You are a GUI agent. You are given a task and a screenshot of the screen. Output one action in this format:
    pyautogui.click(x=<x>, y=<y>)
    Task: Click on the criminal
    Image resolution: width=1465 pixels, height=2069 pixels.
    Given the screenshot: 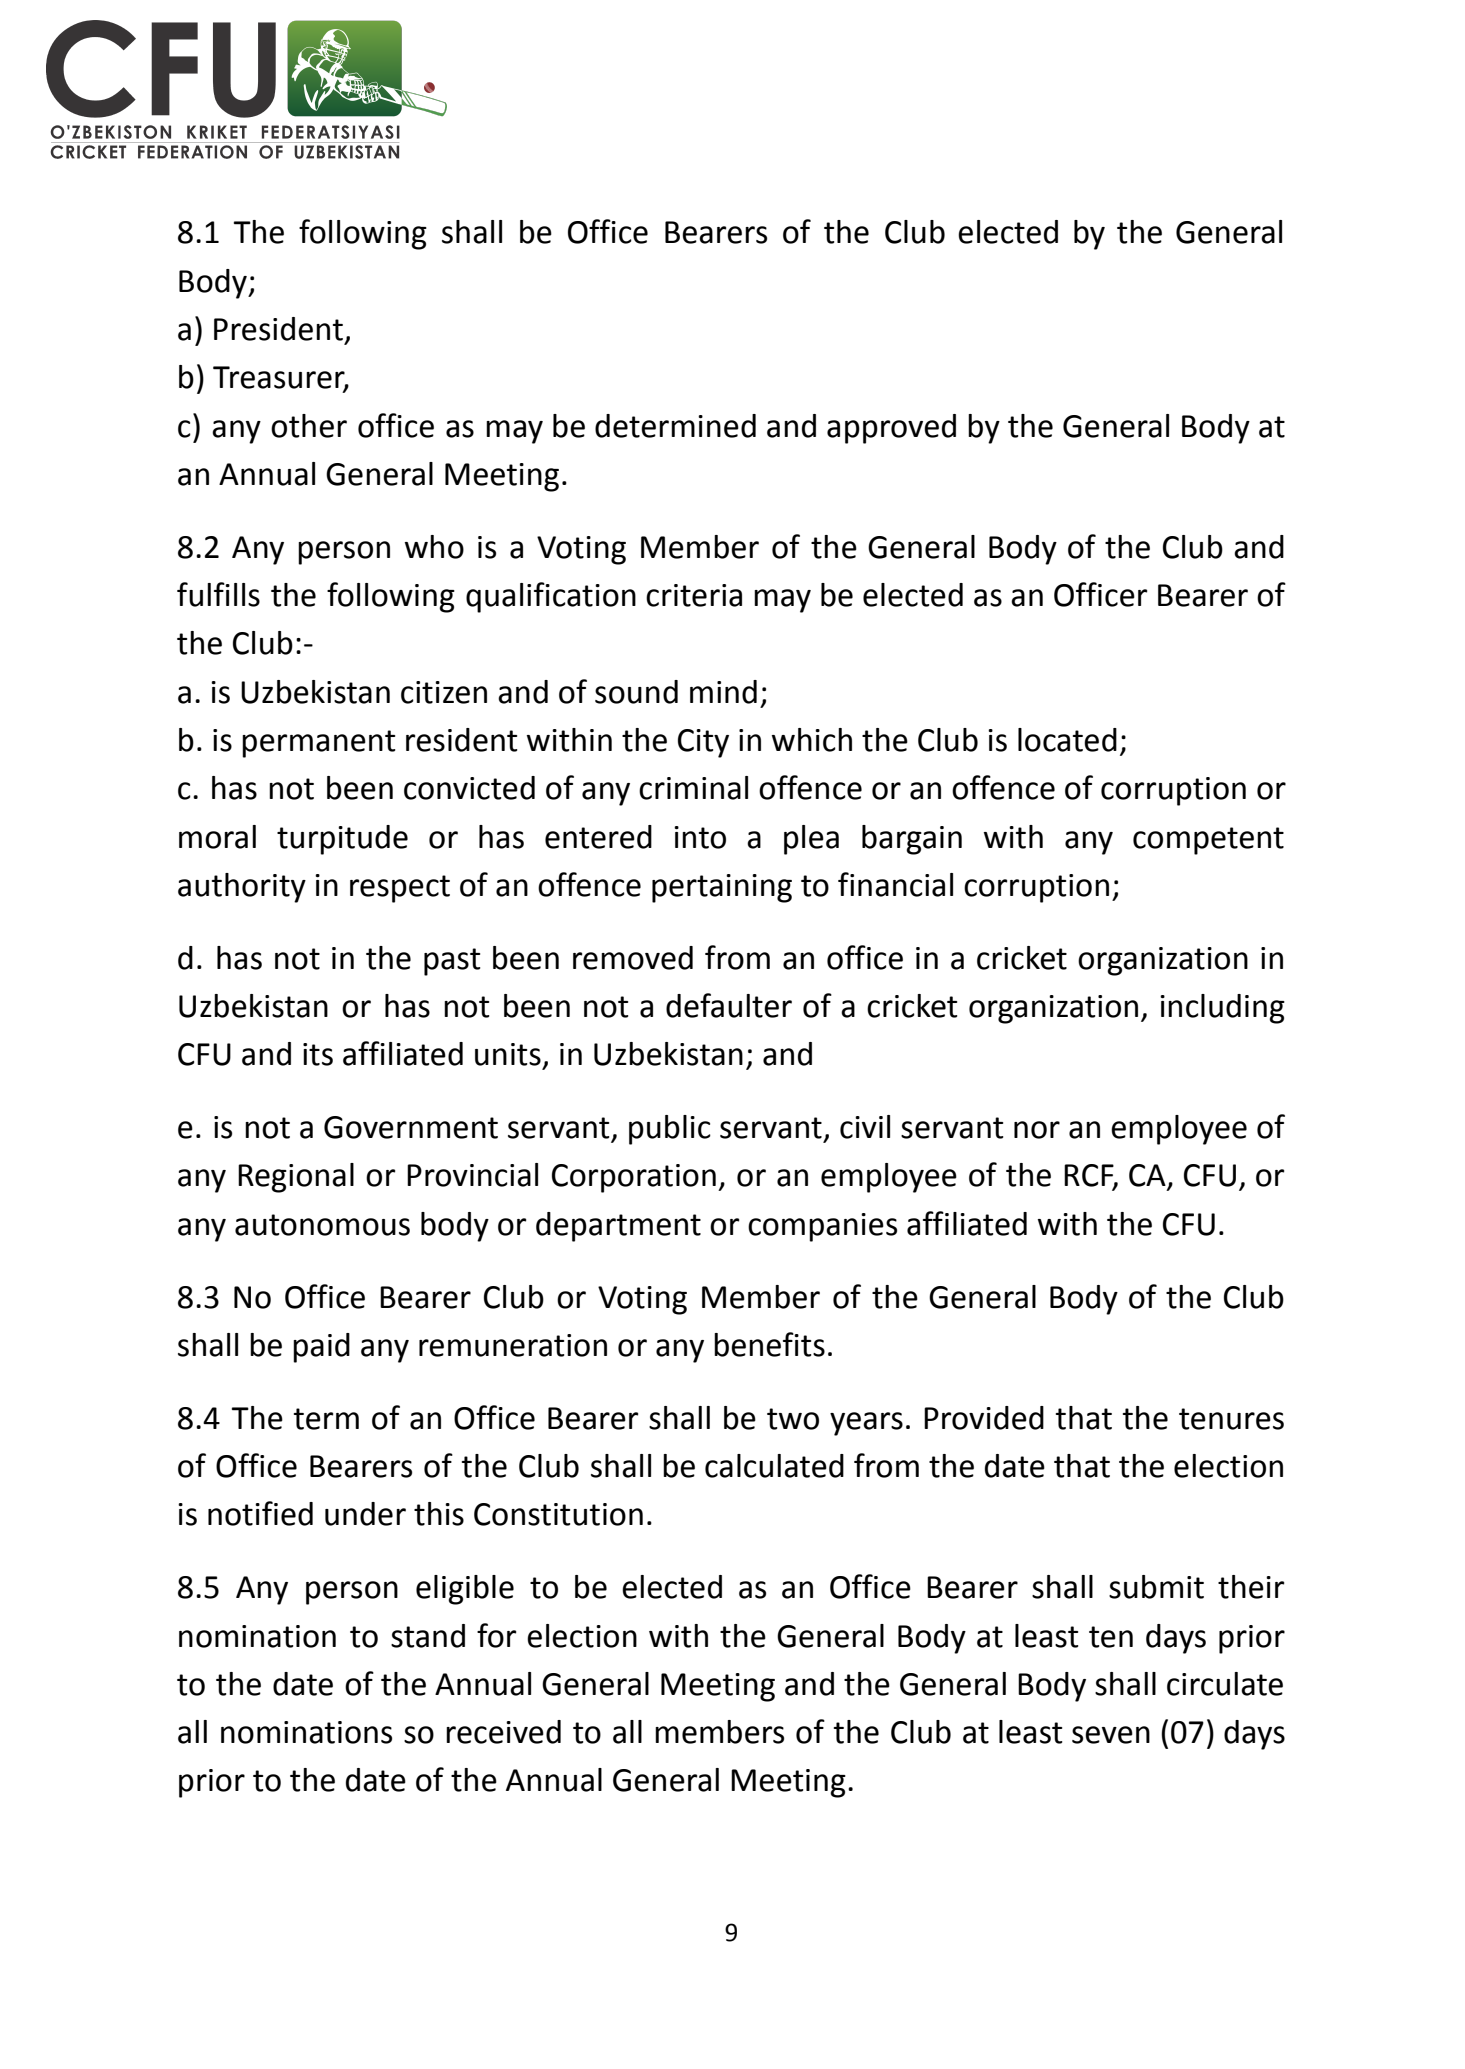 What is the action you would take?
    pyautogui.click(x=693, y=788)
